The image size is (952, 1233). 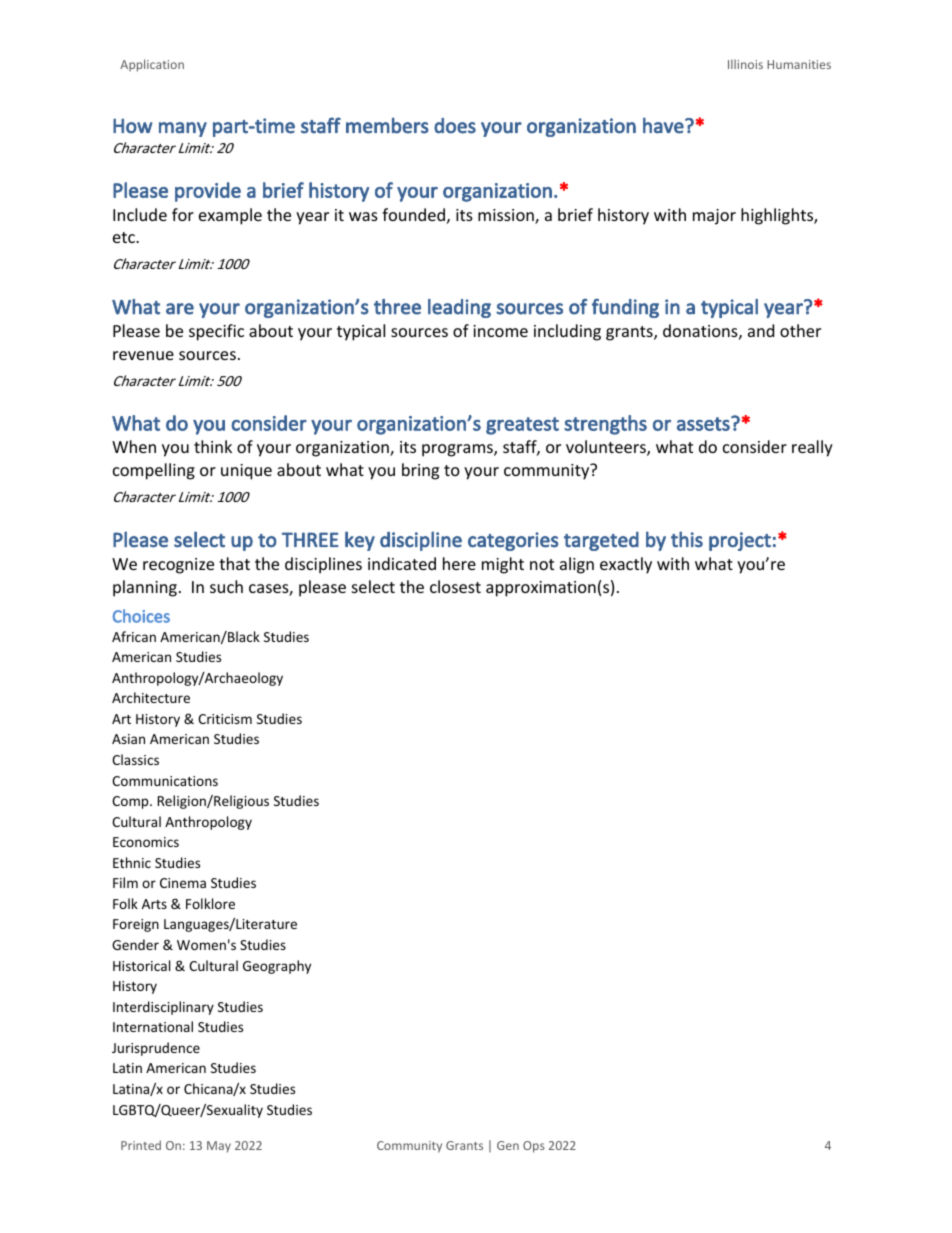 What do you see at coordinates (626, 565) in the image?
I see `exactly` at bounding box center [626, 565].
